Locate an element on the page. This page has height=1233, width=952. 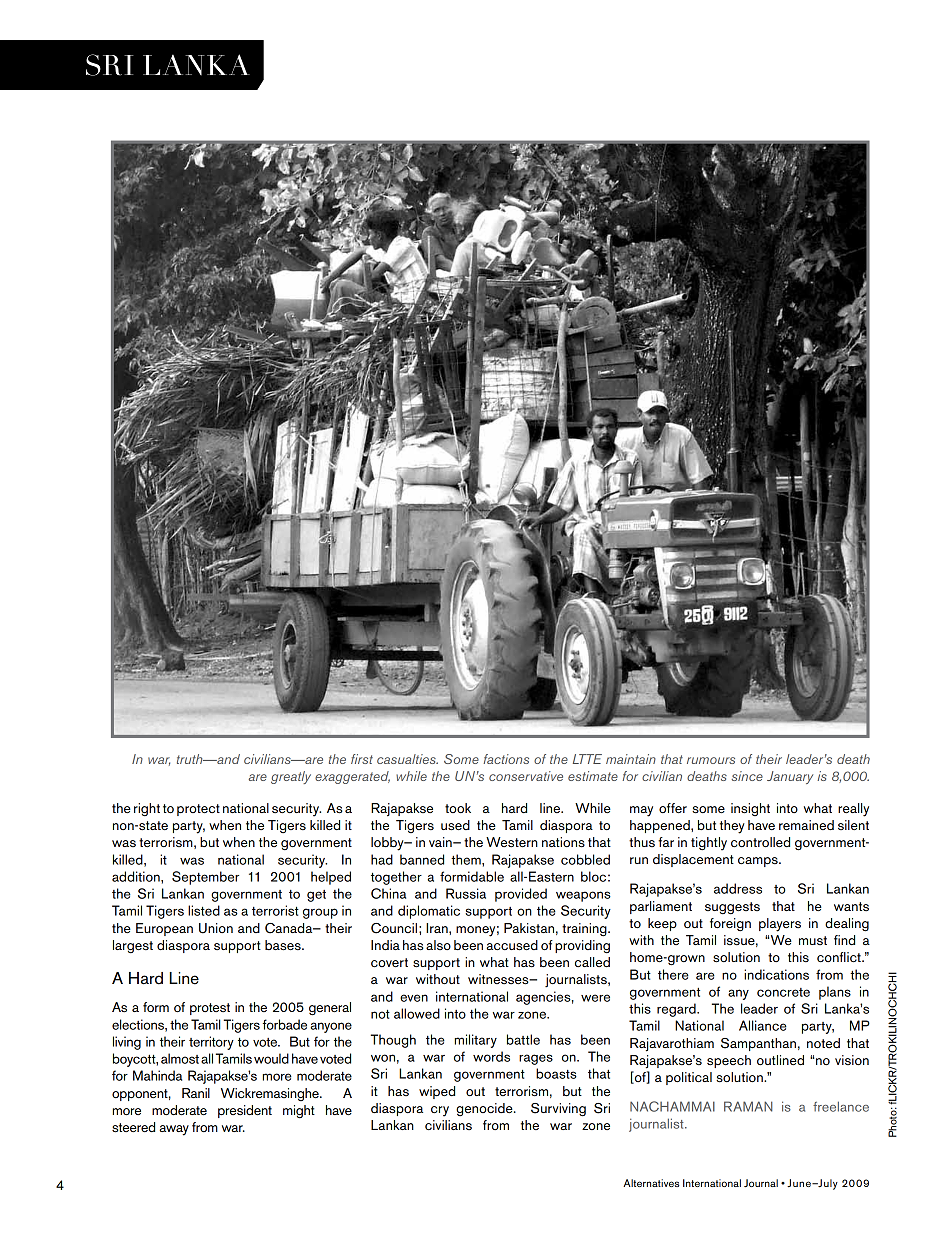
since is located at coordinates (747, 776).
